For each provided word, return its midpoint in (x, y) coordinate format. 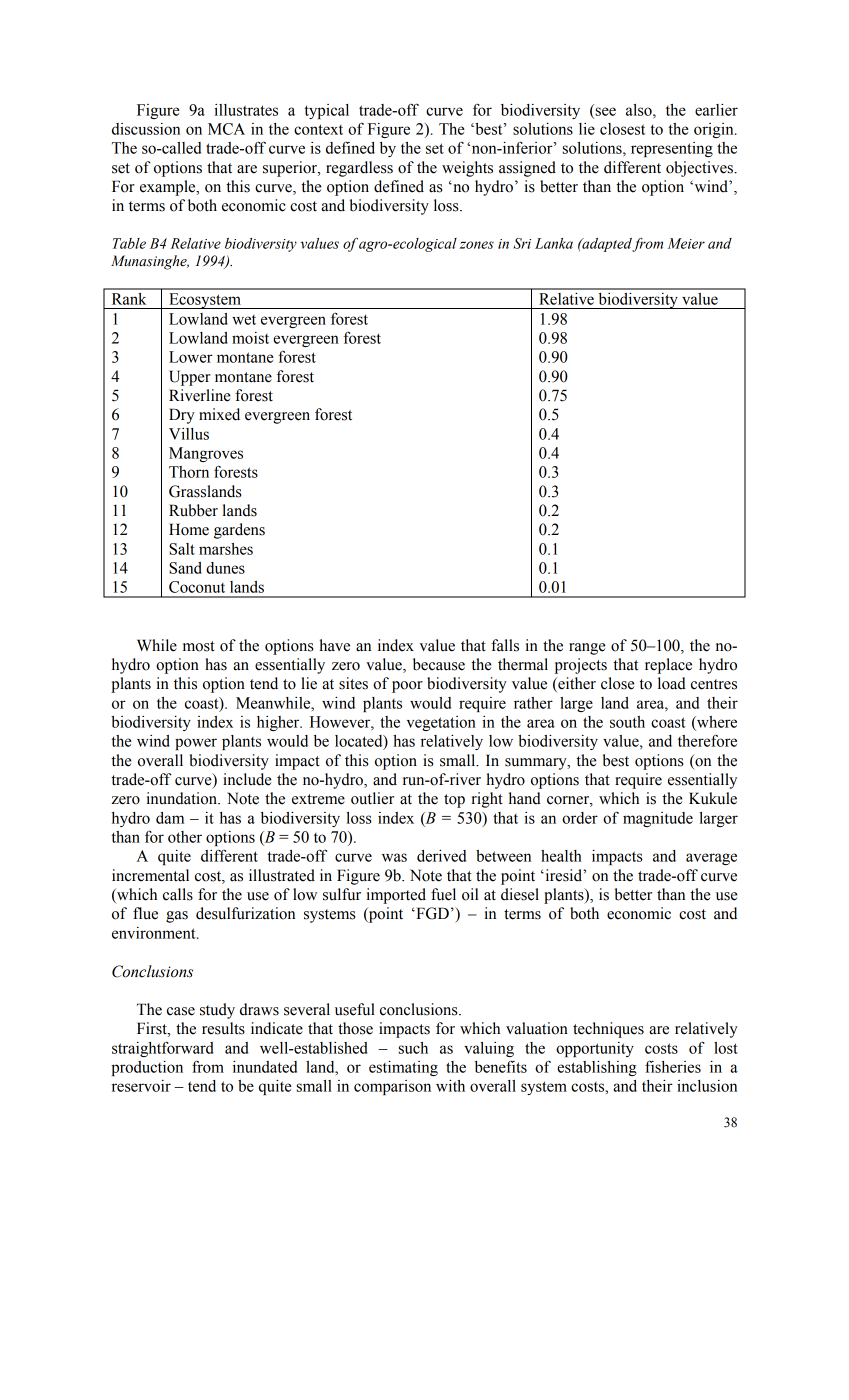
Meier (686, 243)
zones (477, 245)
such (413, 1048)
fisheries (673, 1066)
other (185, 837)
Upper (190, 378)
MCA (226, 129)
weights (467, 169)
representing (672, 149)
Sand (185, 568)
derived (441, 856)
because (439, 664)
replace (668, 666)
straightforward (162, 1049)
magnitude (658, 819)
